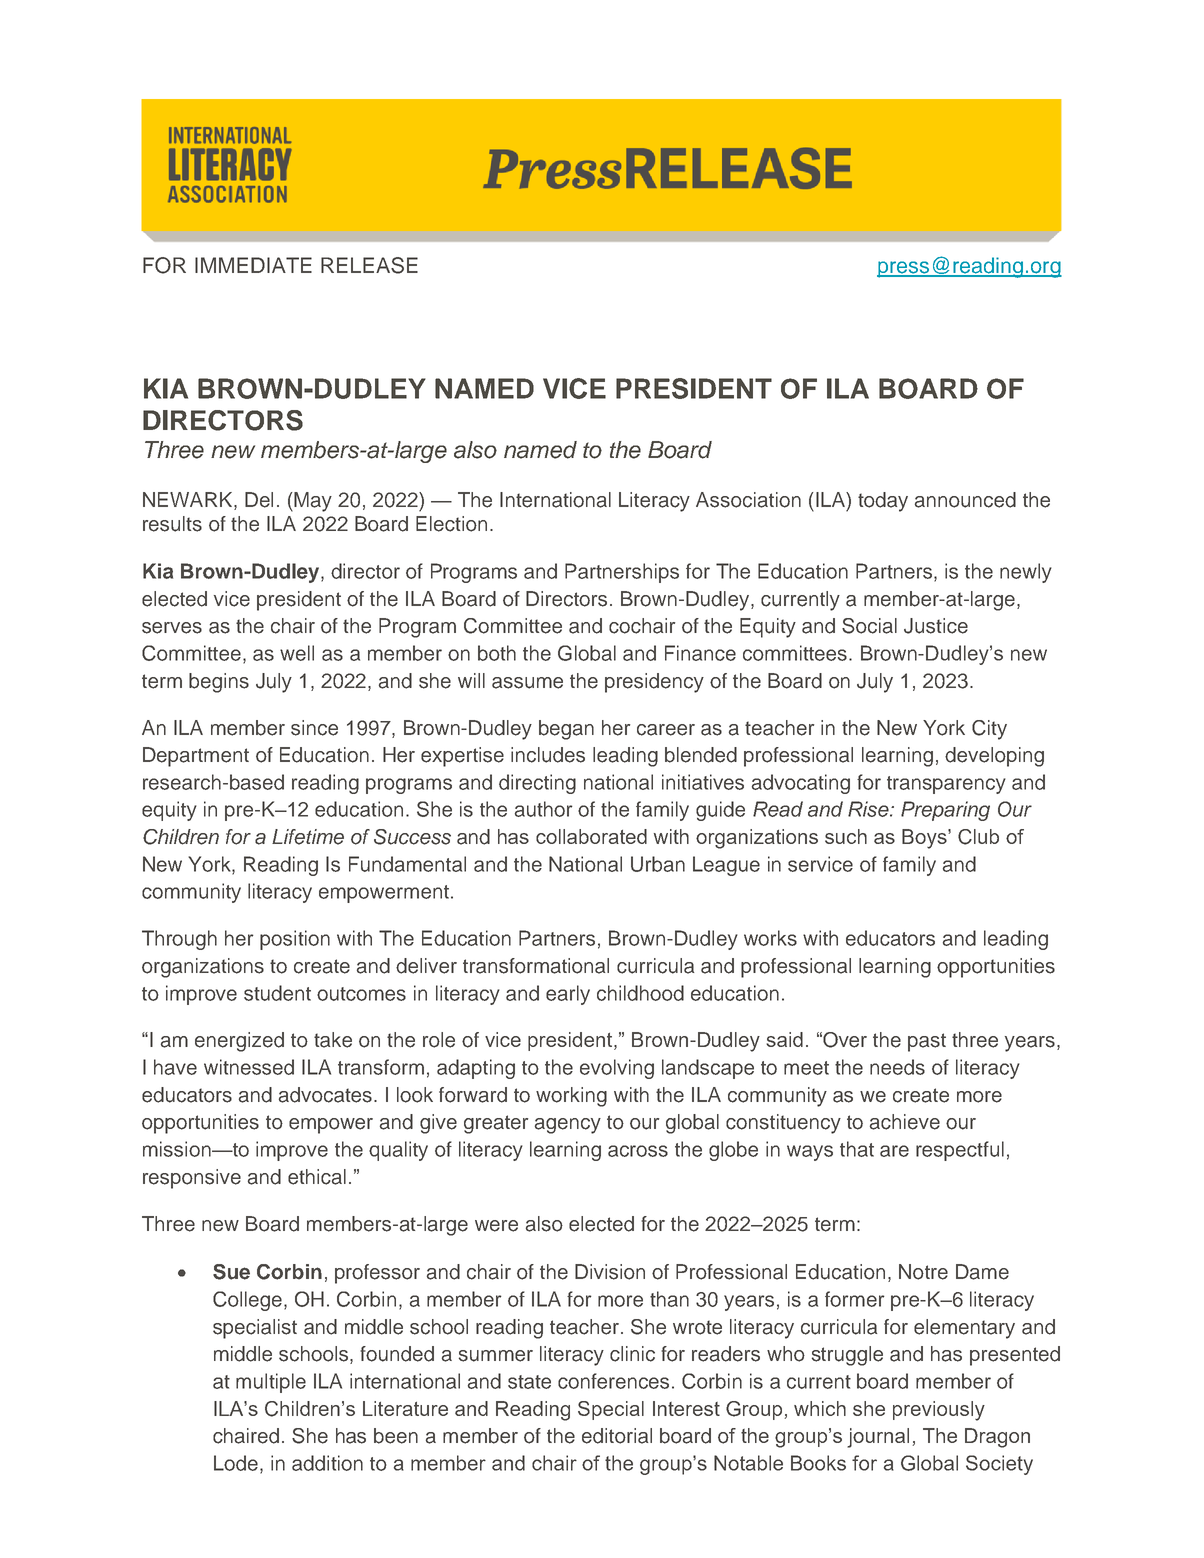  Describe the element at coordinates (960, 1151) in the page. I see `respectful` at that location.
